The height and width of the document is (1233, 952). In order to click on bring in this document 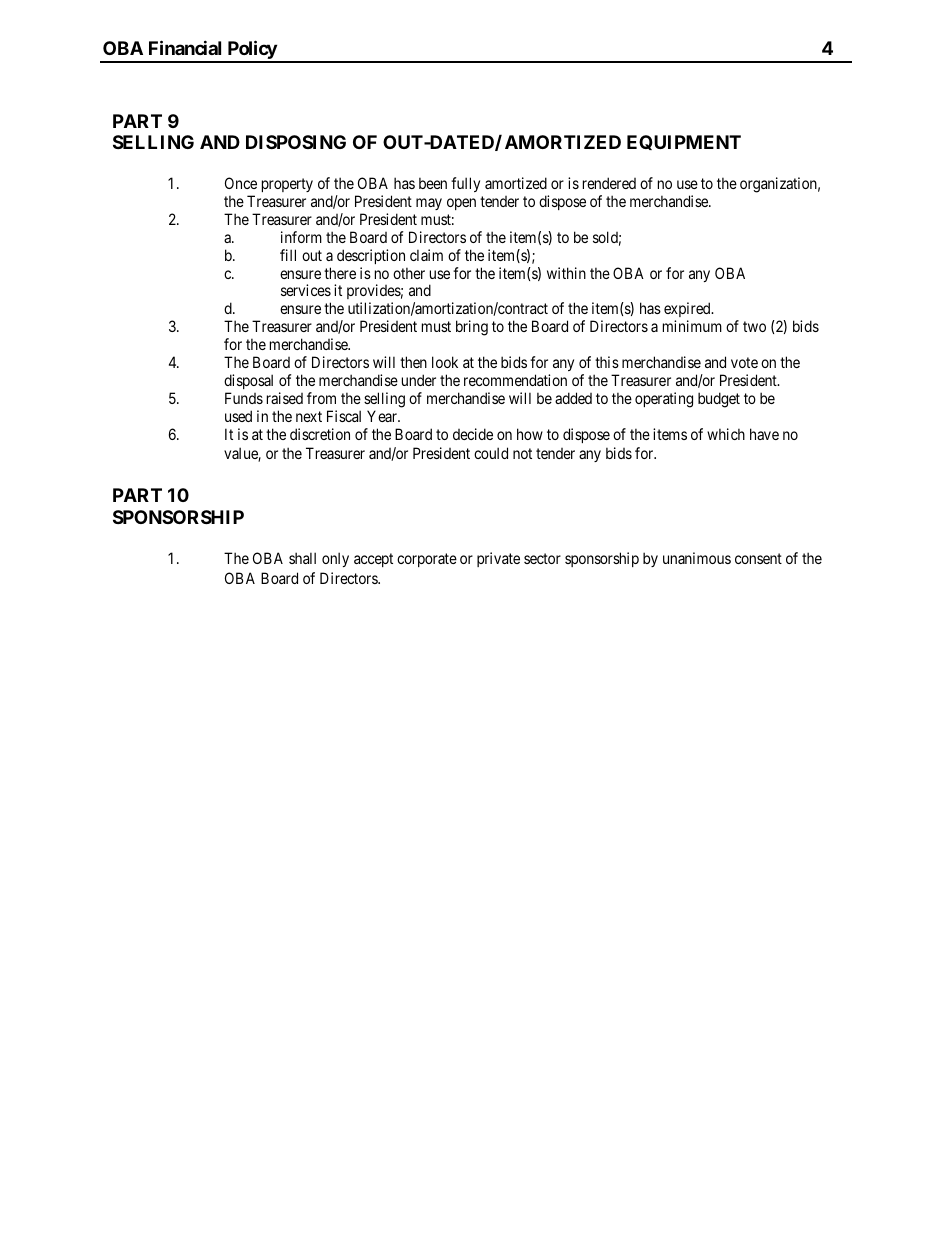, I will do `click(472, 328)`.
